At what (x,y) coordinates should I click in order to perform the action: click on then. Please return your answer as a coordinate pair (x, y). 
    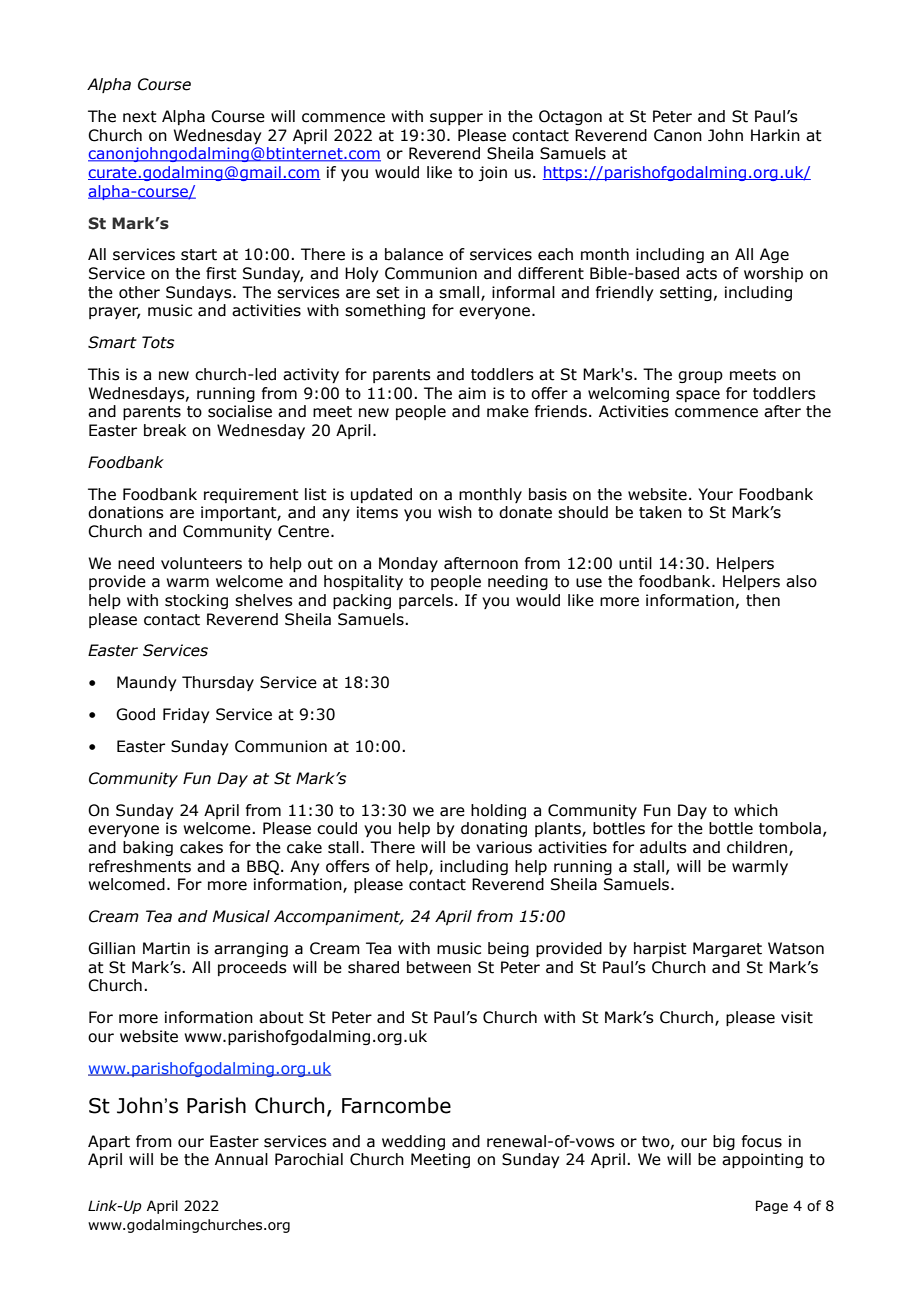
    Looking at the image, I should click on (763, 600).
